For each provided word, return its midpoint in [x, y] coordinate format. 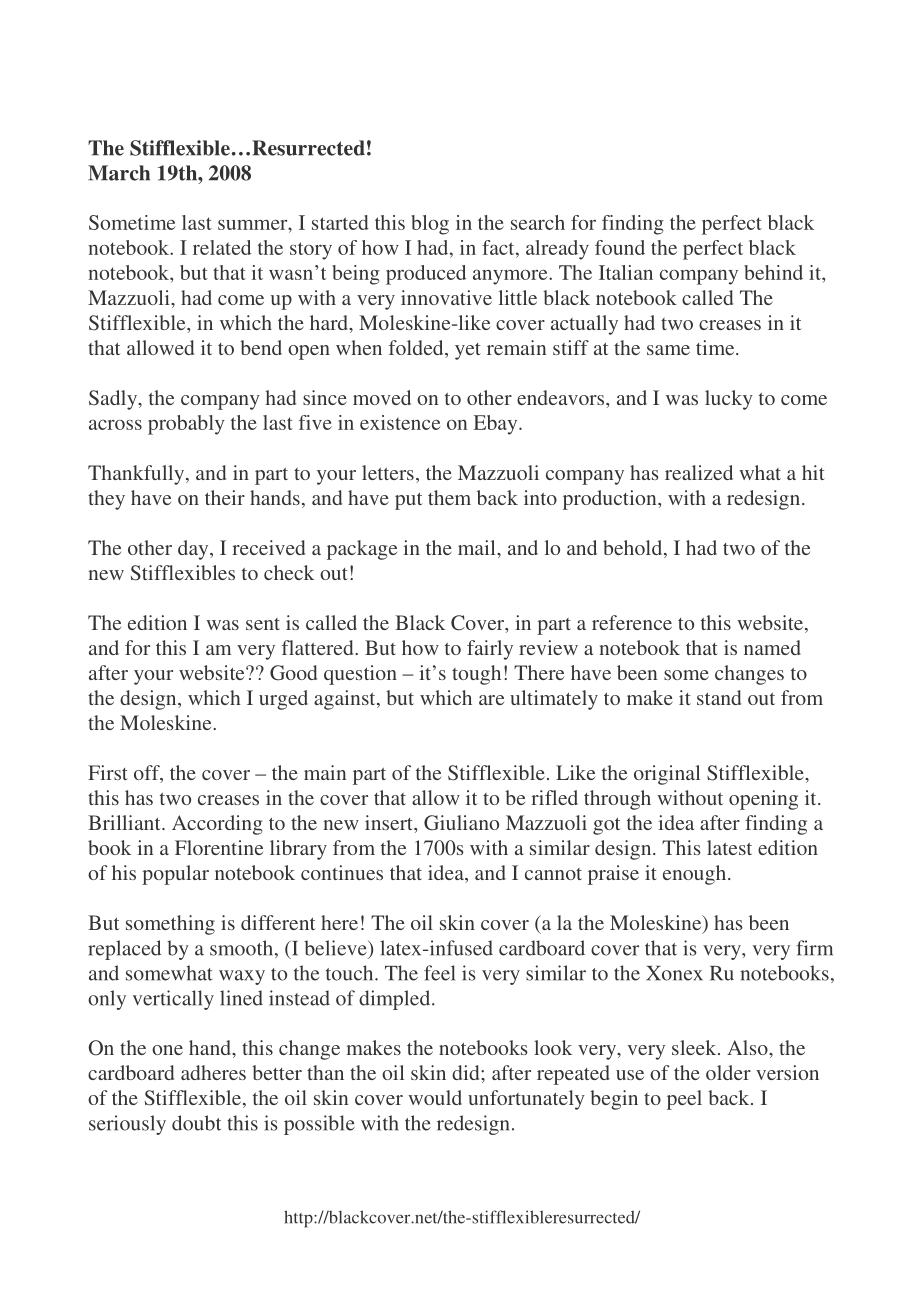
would [435, 1097]
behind [773, 272]
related [222, 247]
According [217, 825]
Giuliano [461, 823]
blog [430, 225]
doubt [196, 1123]
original [667, 775]
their [225, 497]
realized [699, 472]
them [449, 497]
